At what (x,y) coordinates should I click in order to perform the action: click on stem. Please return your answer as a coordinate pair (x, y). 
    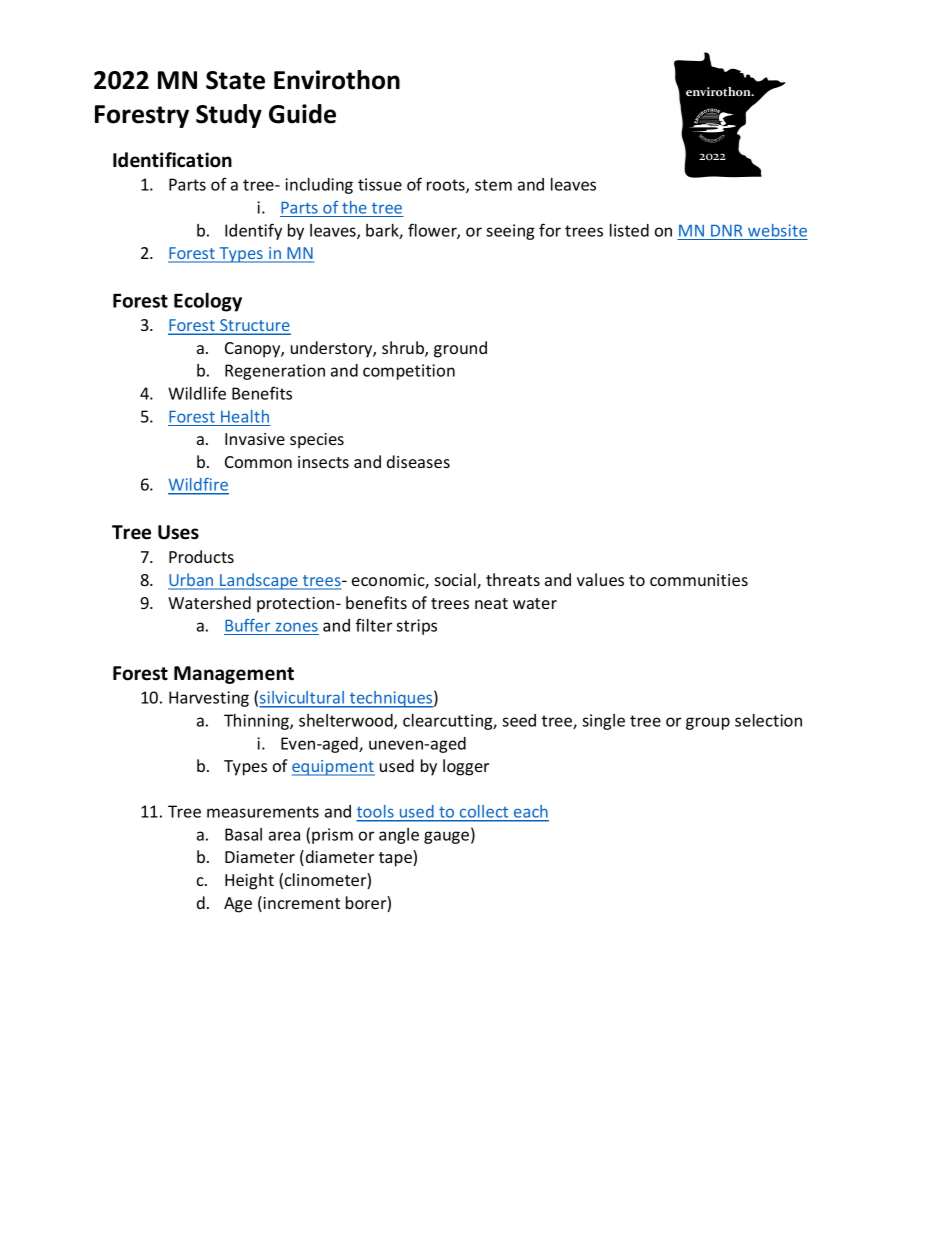
    Looking at the image, I should click on (493, 185).
